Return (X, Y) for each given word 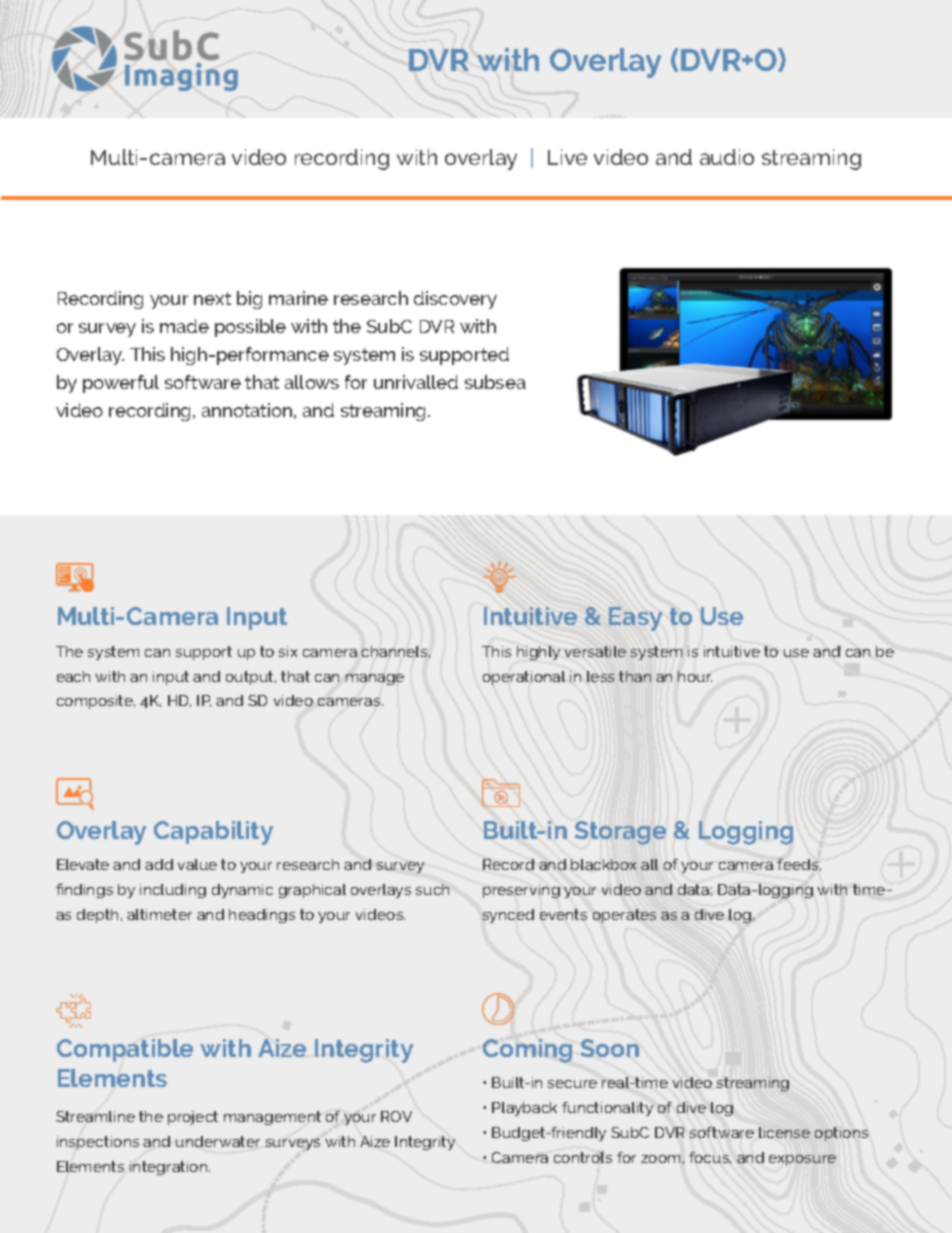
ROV (396, 1116)
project (193, 1118)
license (784, 1132)
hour (695, 676)
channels (396, 652)
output (251, 678)
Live (567, 157)
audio (727, 157)
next (212, 298)
